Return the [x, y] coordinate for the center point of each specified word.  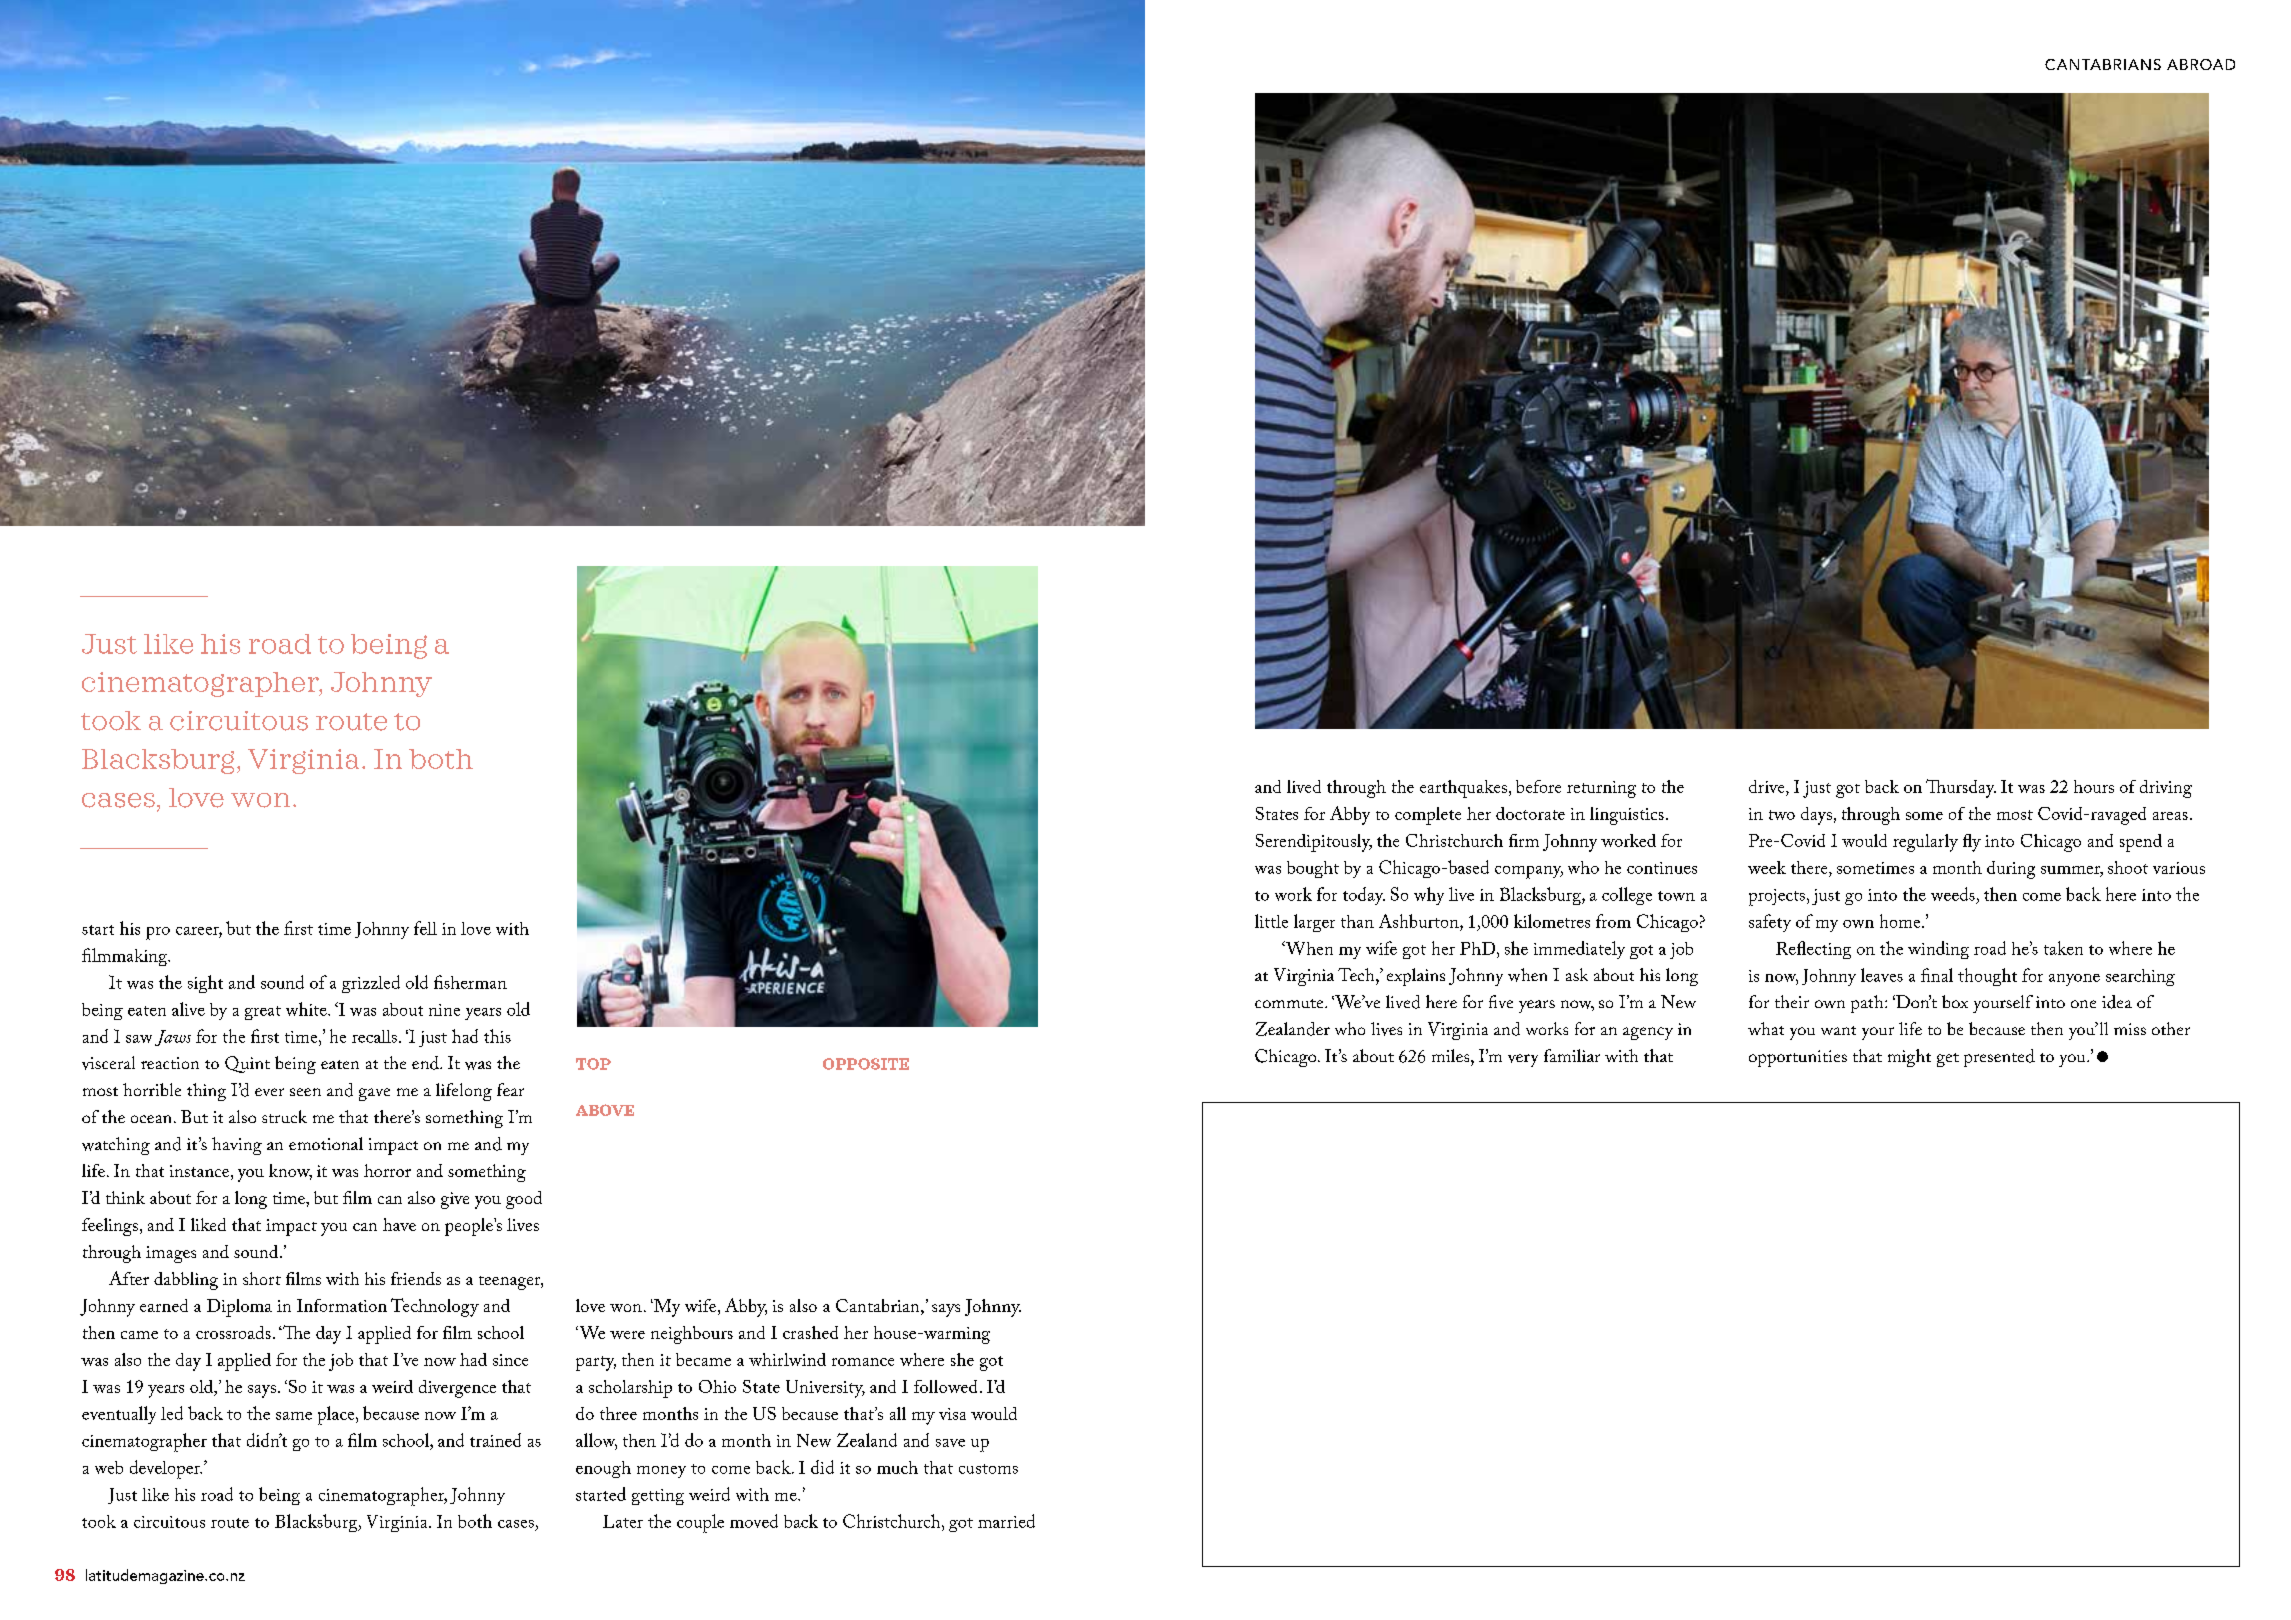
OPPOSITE [866, 1064]
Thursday [1961, 788]
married [1006, 1521]
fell [425, 928]
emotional [326, 1143]
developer [166, 1469]
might [1909, 1058]
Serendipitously [1314, 843]
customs [988, 1469]
